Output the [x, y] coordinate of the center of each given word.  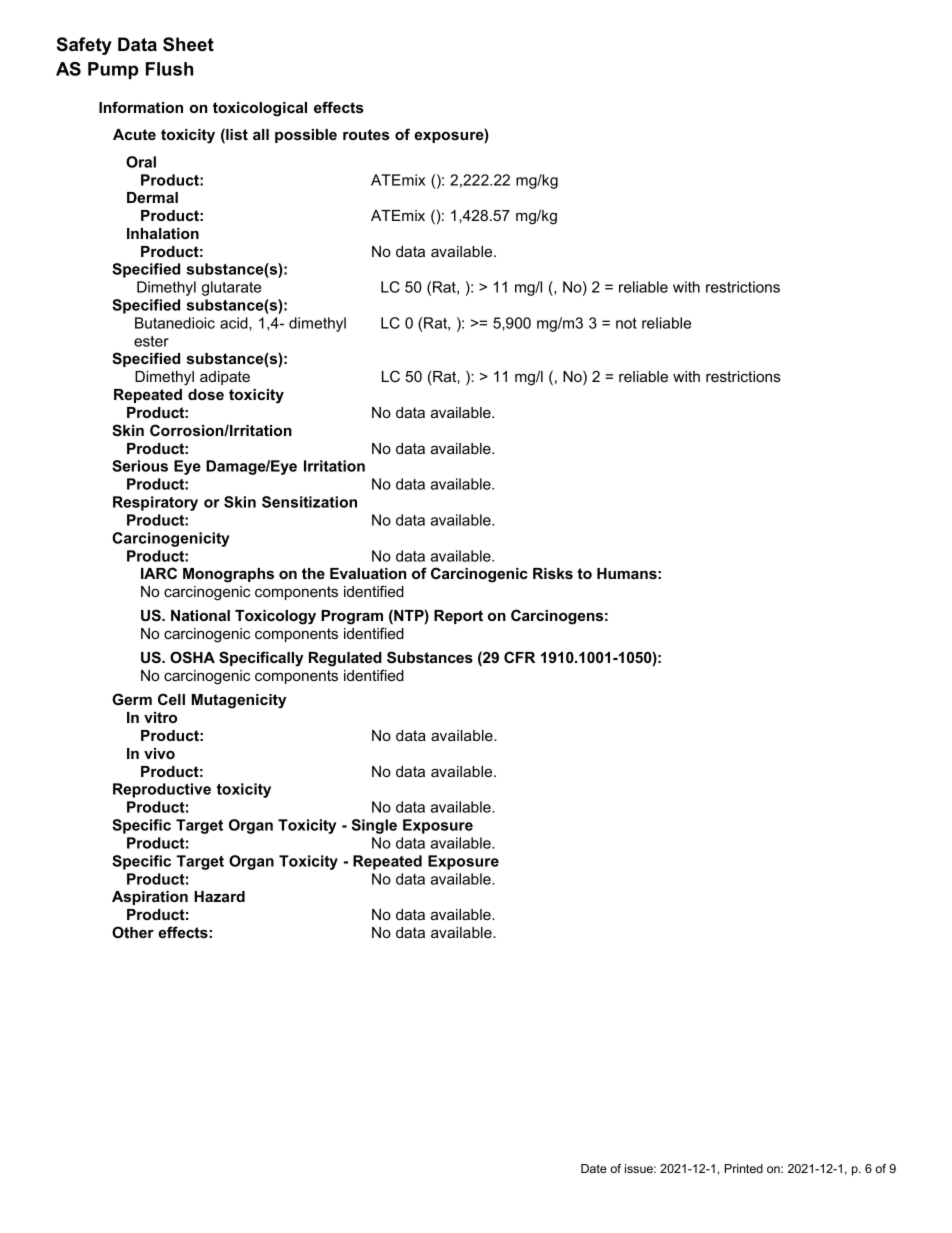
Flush [169, 69]
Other [133, 932]
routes [366, 134]
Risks [553, 573]
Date [594, 1168]
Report [458, 617]
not [626, 323]
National [200, 615]
